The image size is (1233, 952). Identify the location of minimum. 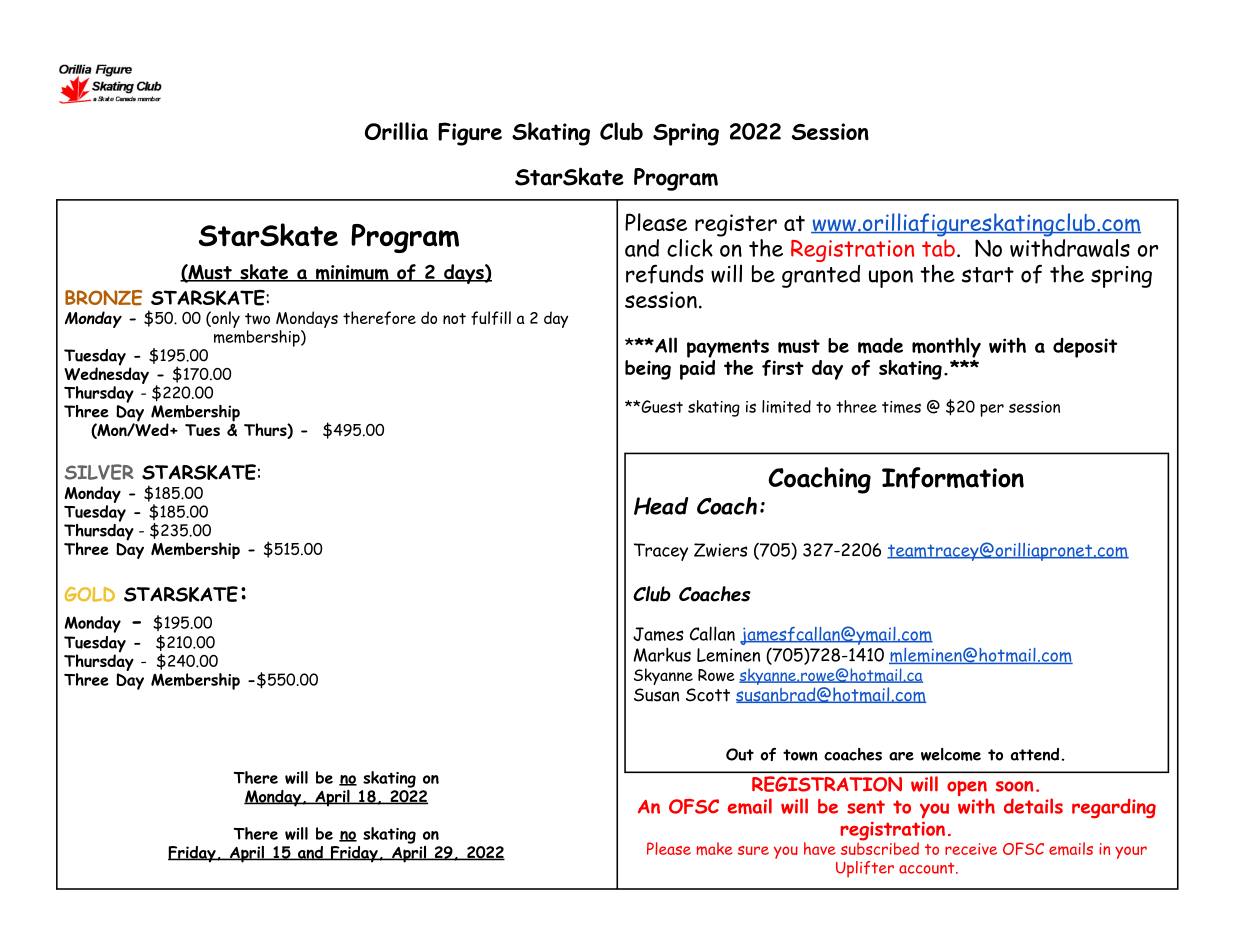
(352, 273).
